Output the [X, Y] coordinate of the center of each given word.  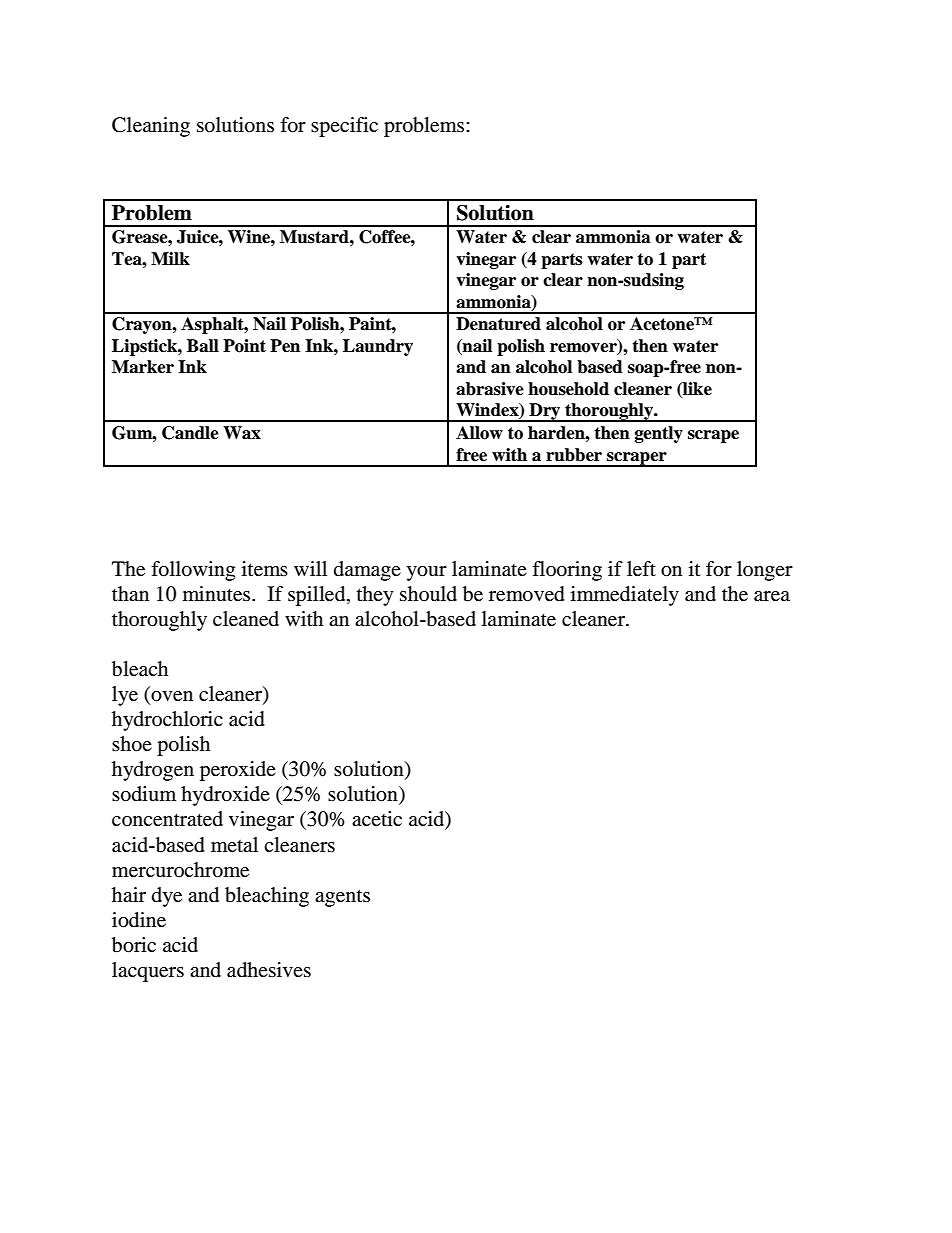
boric [134, 945]
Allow [479, 433]
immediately [625, 596]
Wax [242, 433]
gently [659, 434]
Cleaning [151, 127]
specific [344, 127]
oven [171, 697]
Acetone [663, 324]
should [428, 593]
